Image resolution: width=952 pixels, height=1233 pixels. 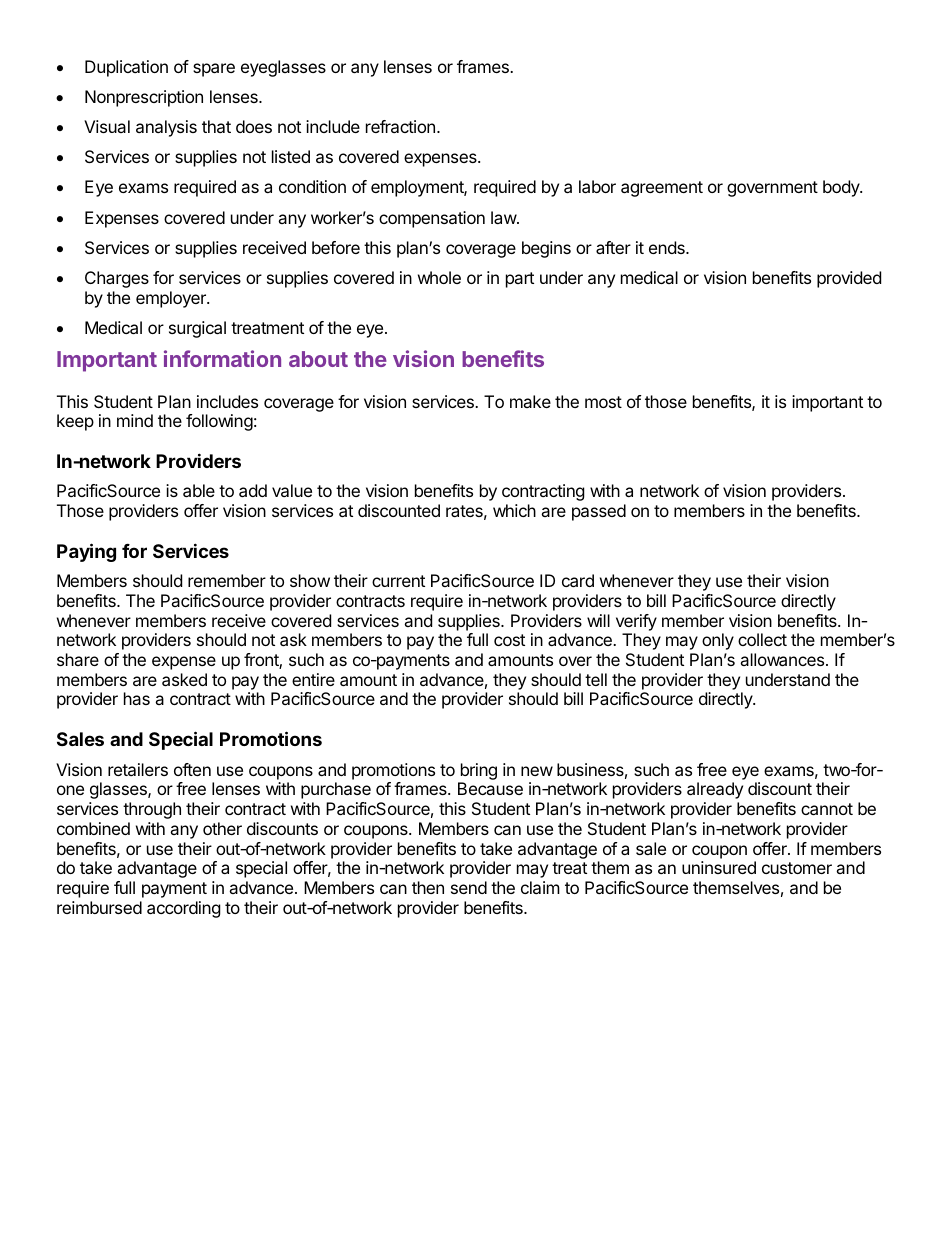 What do you see at coordinates (719, 867) in the screenshot?
I see `uninsured` at bounding box center [719, 867].
